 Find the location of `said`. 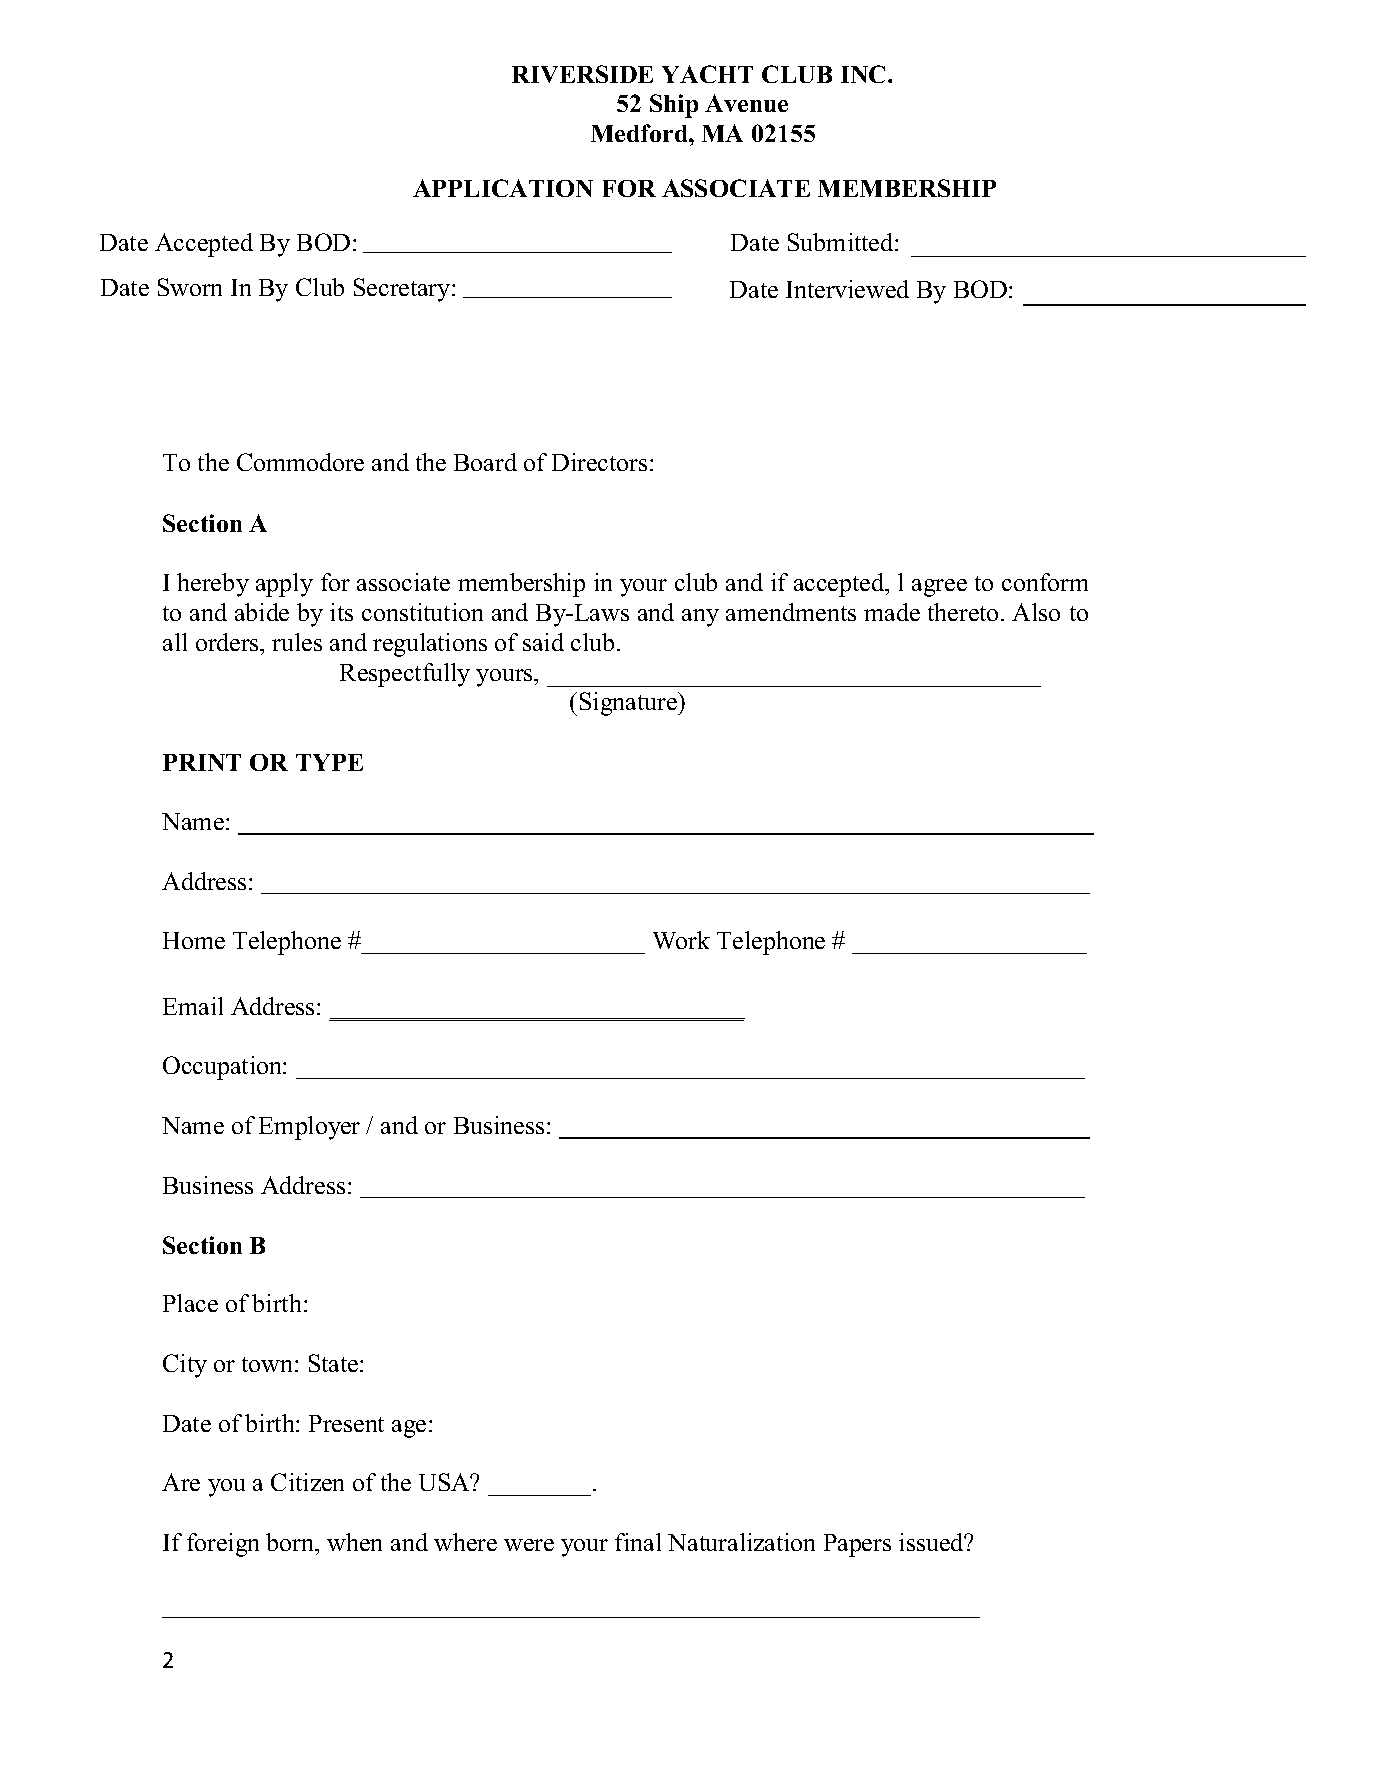

said is located at coordinates (543, 642).
